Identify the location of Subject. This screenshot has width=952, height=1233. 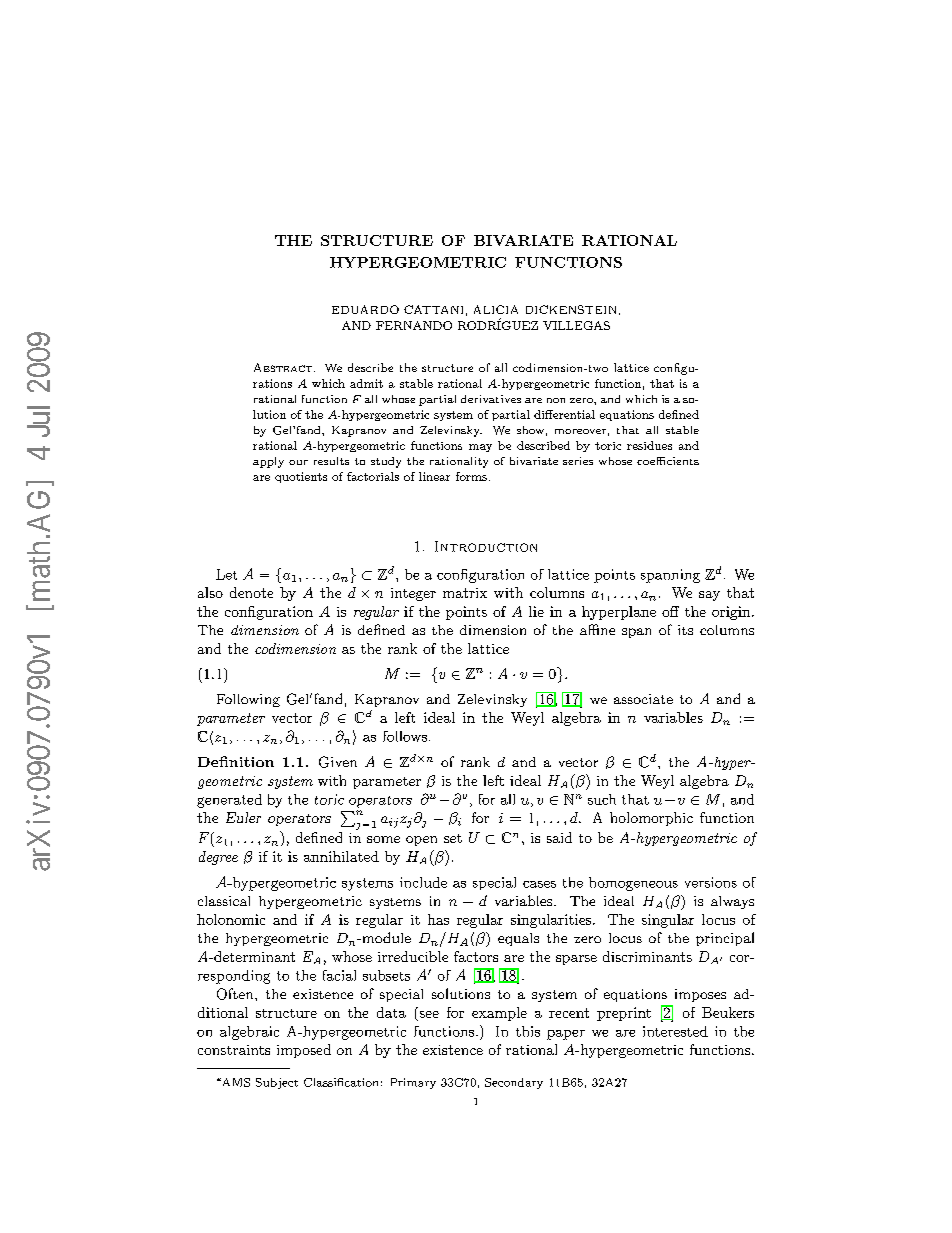
(277, 1083).
